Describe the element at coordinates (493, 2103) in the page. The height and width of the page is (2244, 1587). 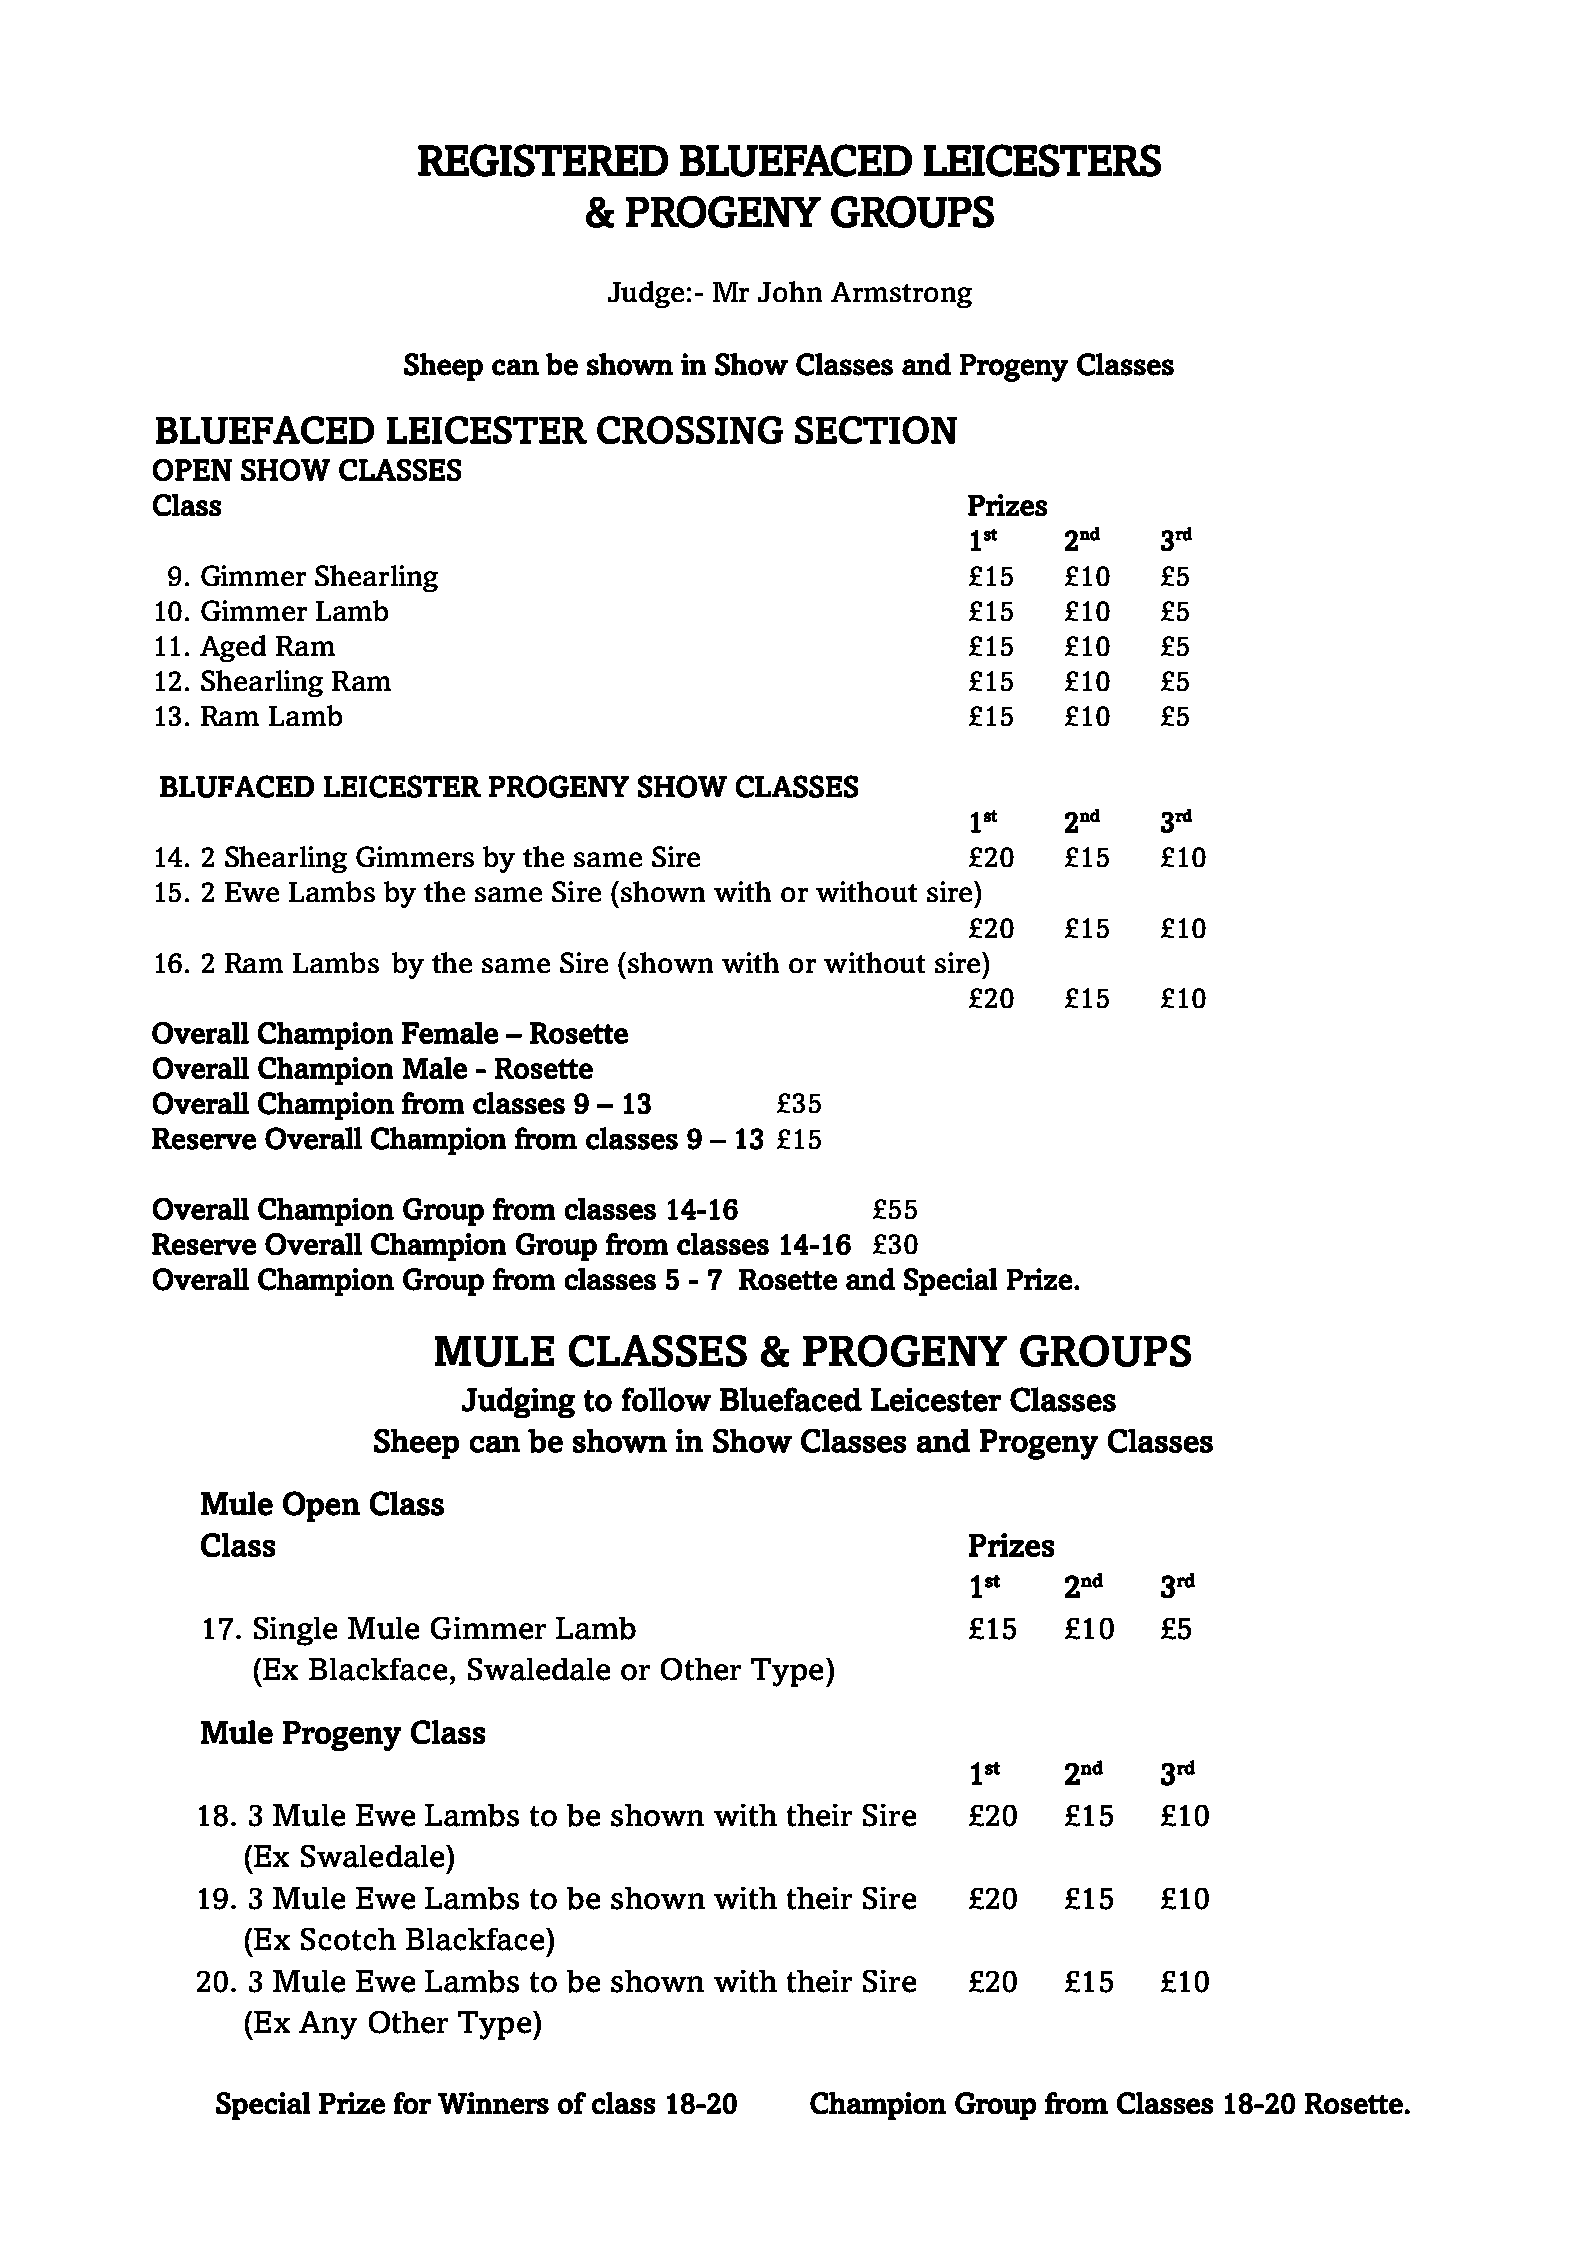
I see `Winners` at that location.
